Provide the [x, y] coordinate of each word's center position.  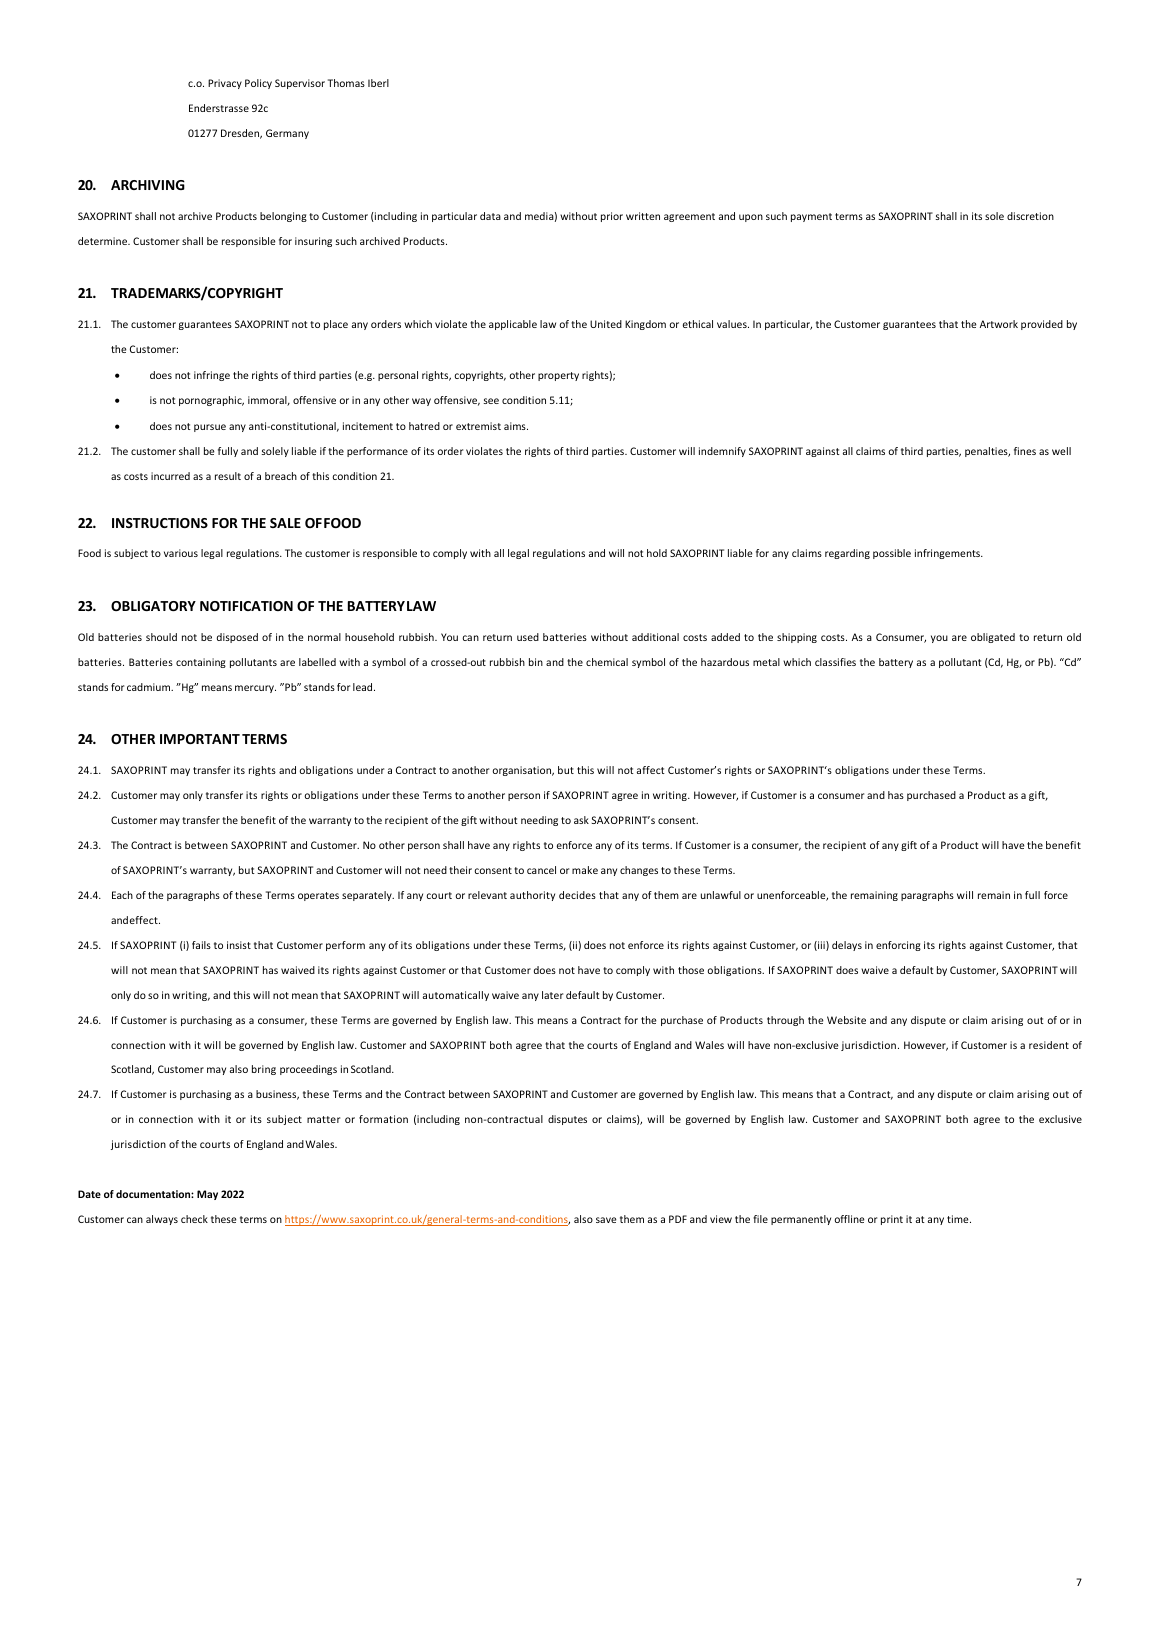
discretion [1030, 216]
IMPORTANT [200, 739]
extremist [478, 426]
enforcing [898, 946]
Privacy [225, 84]
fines [1025, 451]
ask [581, 820]
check [194, 1219]
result [228, 476]
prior [612, 217]
